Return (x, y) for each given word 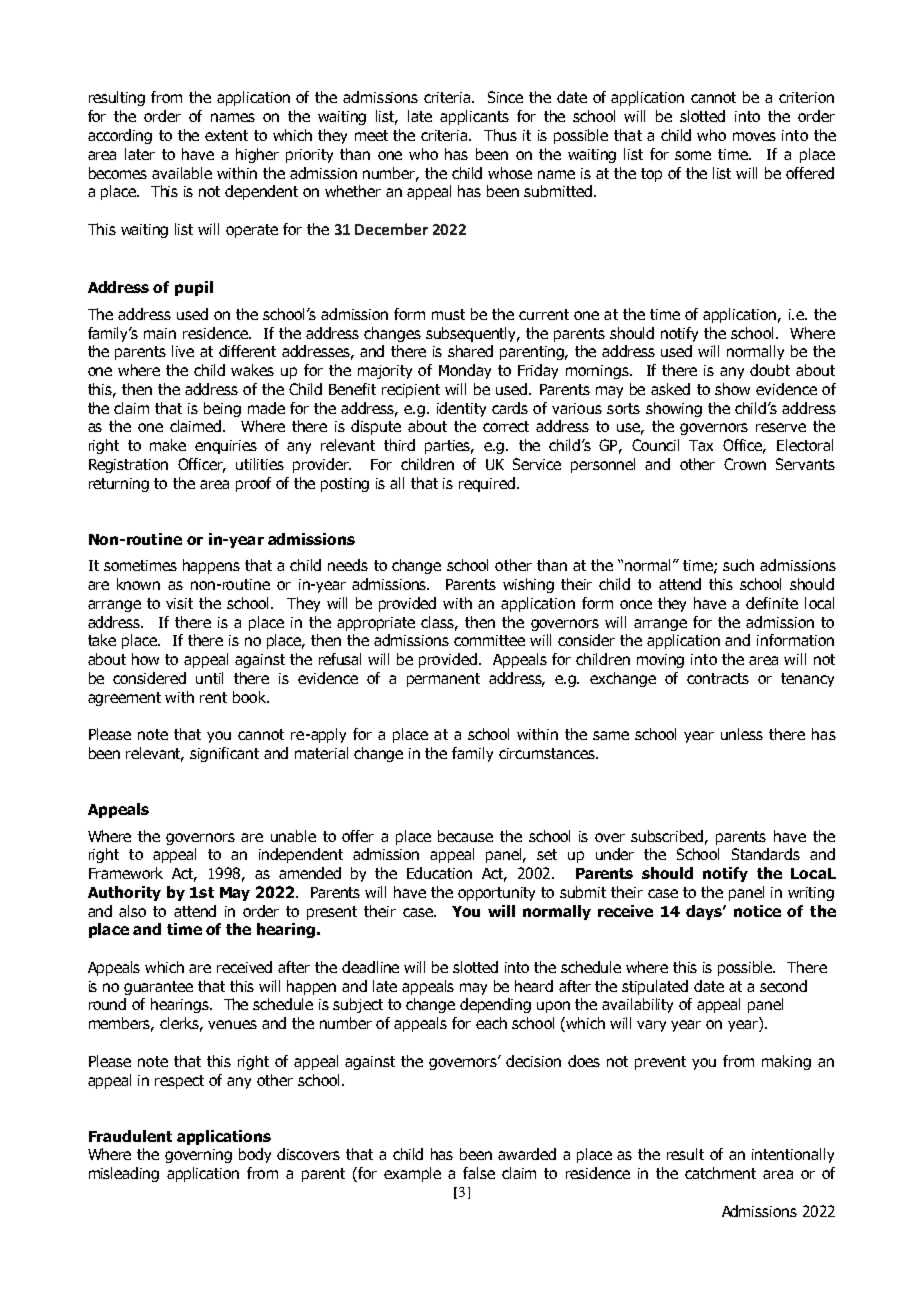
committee (489, 640)
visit (179, 603)
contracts (718, 678)
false (479, 1173)
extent (226, 135)
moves (754, 136)
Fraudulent (130, 1136)
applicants (474, 117)
